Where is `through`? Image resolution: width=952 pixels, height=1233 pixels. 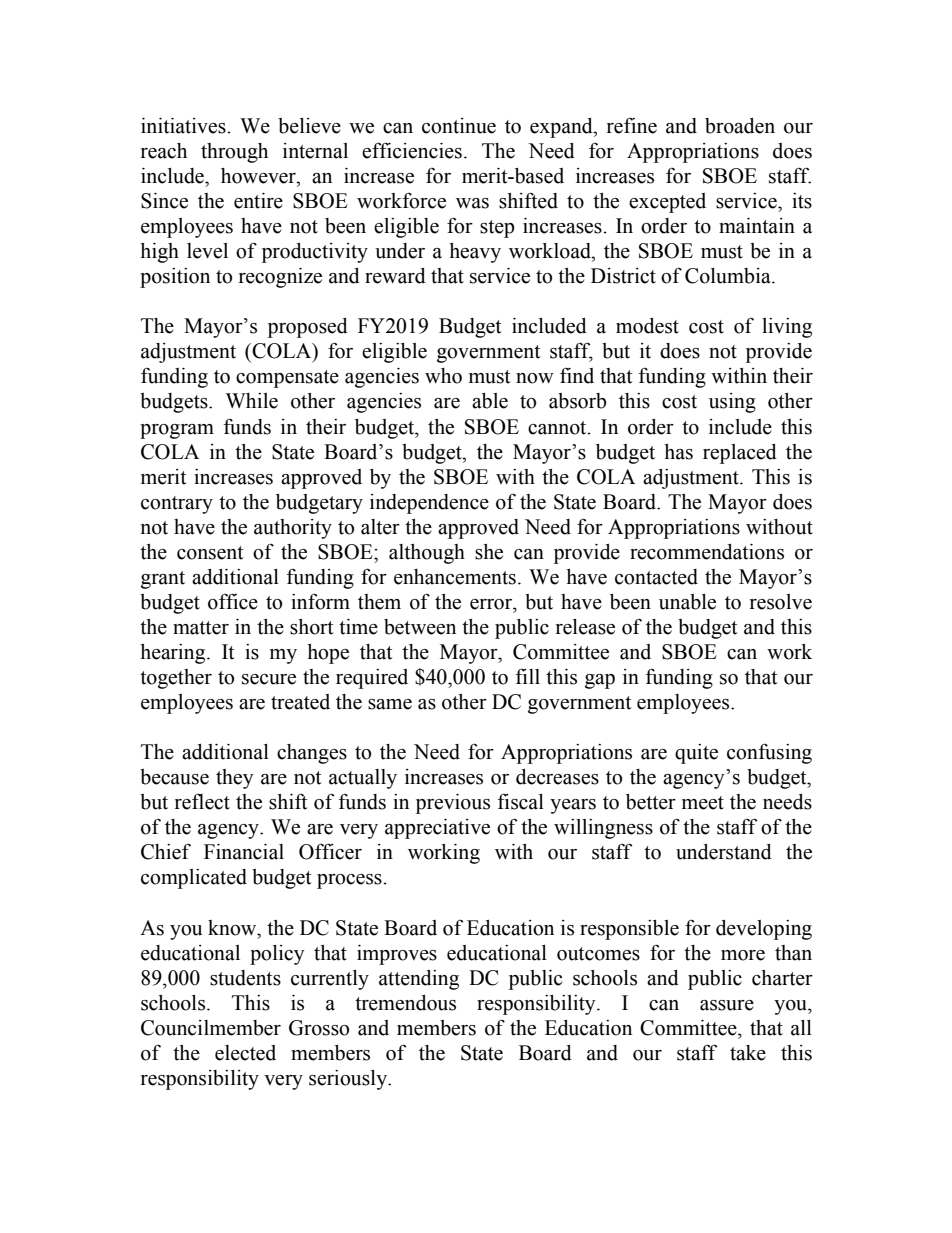 through is located at coordinates (234, 153).
